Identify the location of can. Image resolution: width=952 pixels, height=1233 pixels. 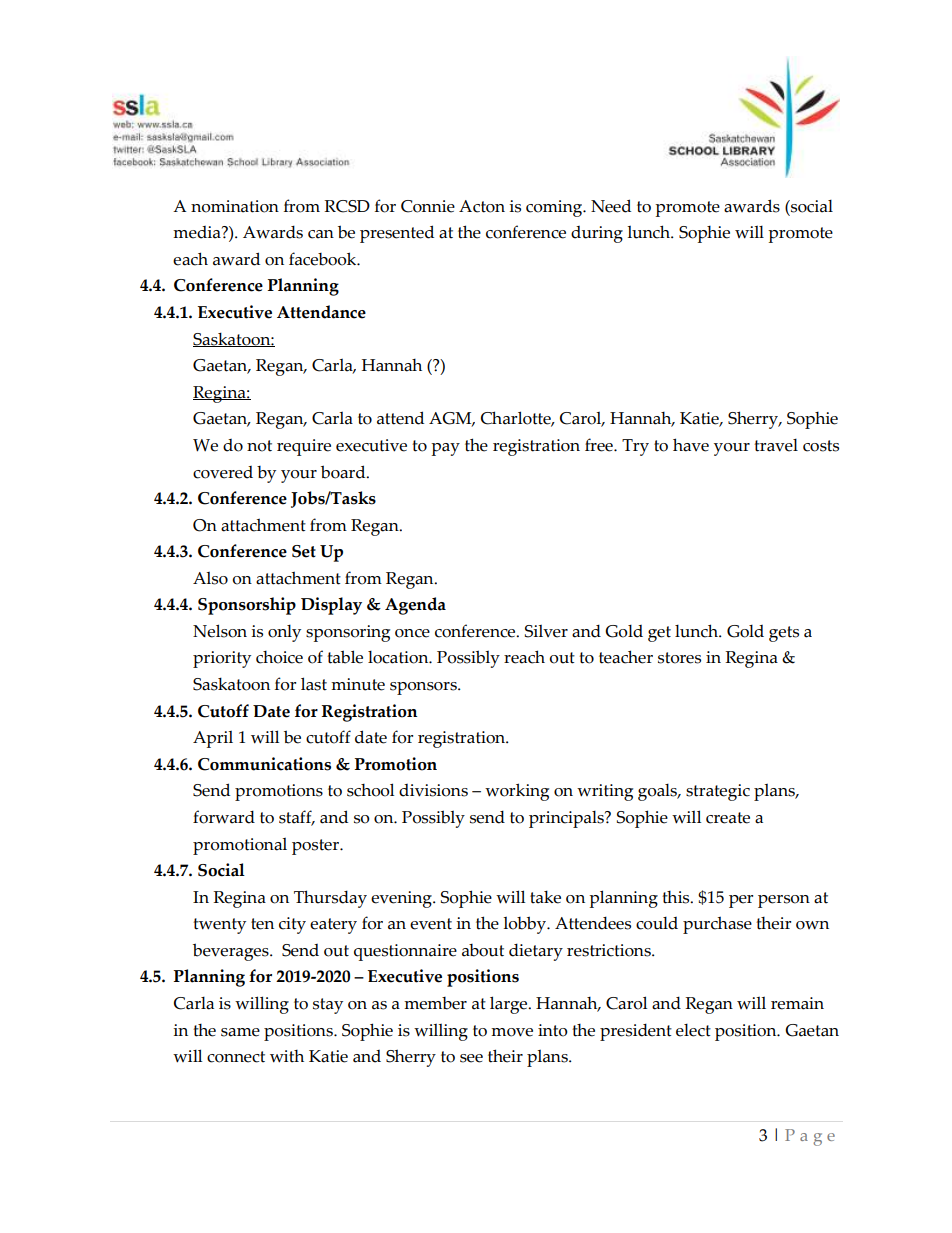
(321, 234).
